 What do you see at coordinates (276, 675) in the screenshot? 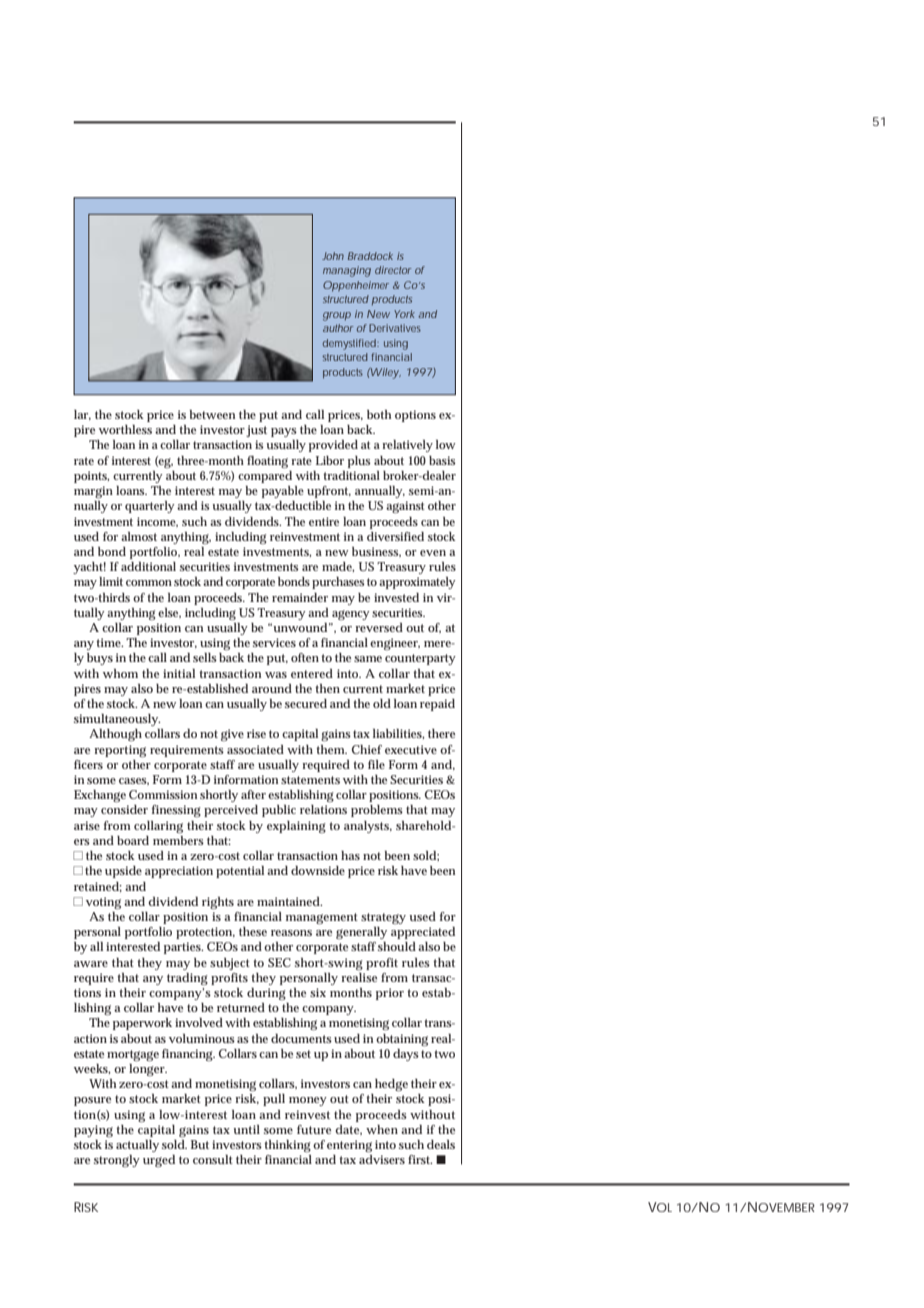
I see `was` at bounding box center [276, 675].
